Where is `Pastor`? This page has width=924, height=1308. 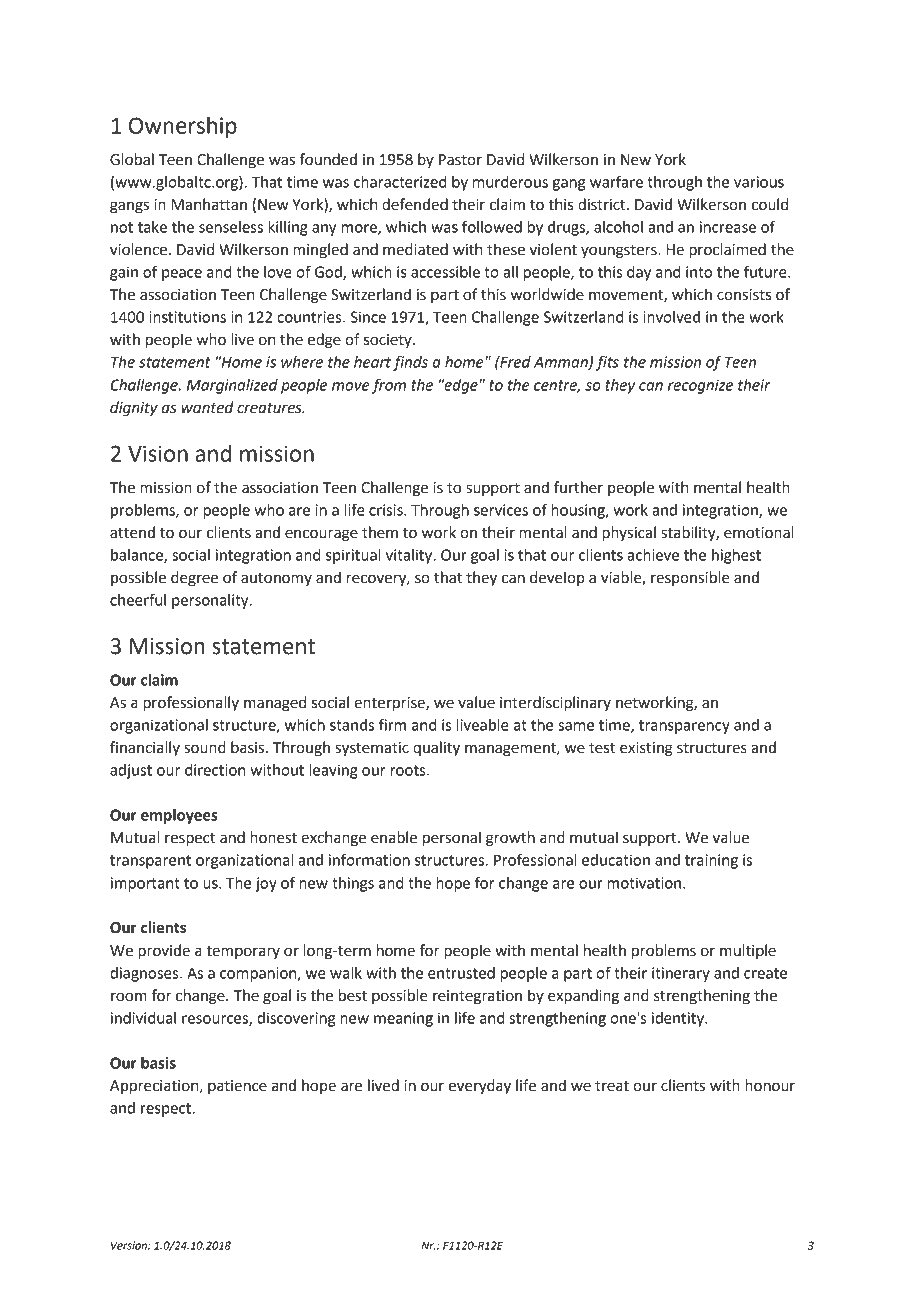
Pastor is located at coordinates (460, 160).
